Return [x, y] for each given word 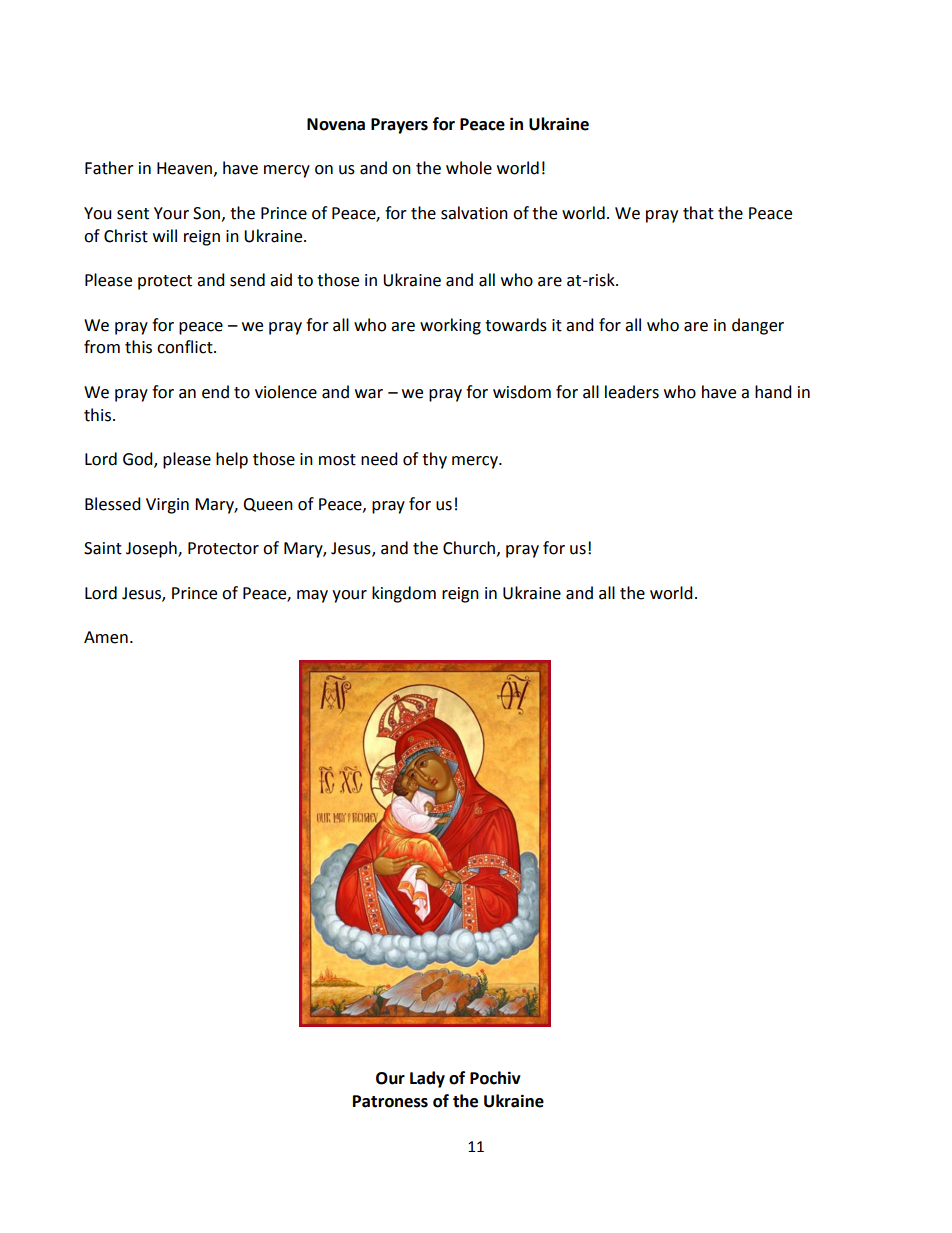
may [312, 596]
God [139, 460]
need [379, 459]
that [698, 213]
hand [773, 392]
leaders [632, 392]
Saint [103, 548]
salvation [474, 213]
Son [208, 214]
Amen [106, 637]
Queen [268, 505]
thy [434, 460]
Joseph [152, 549]
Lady [427, 1079]
